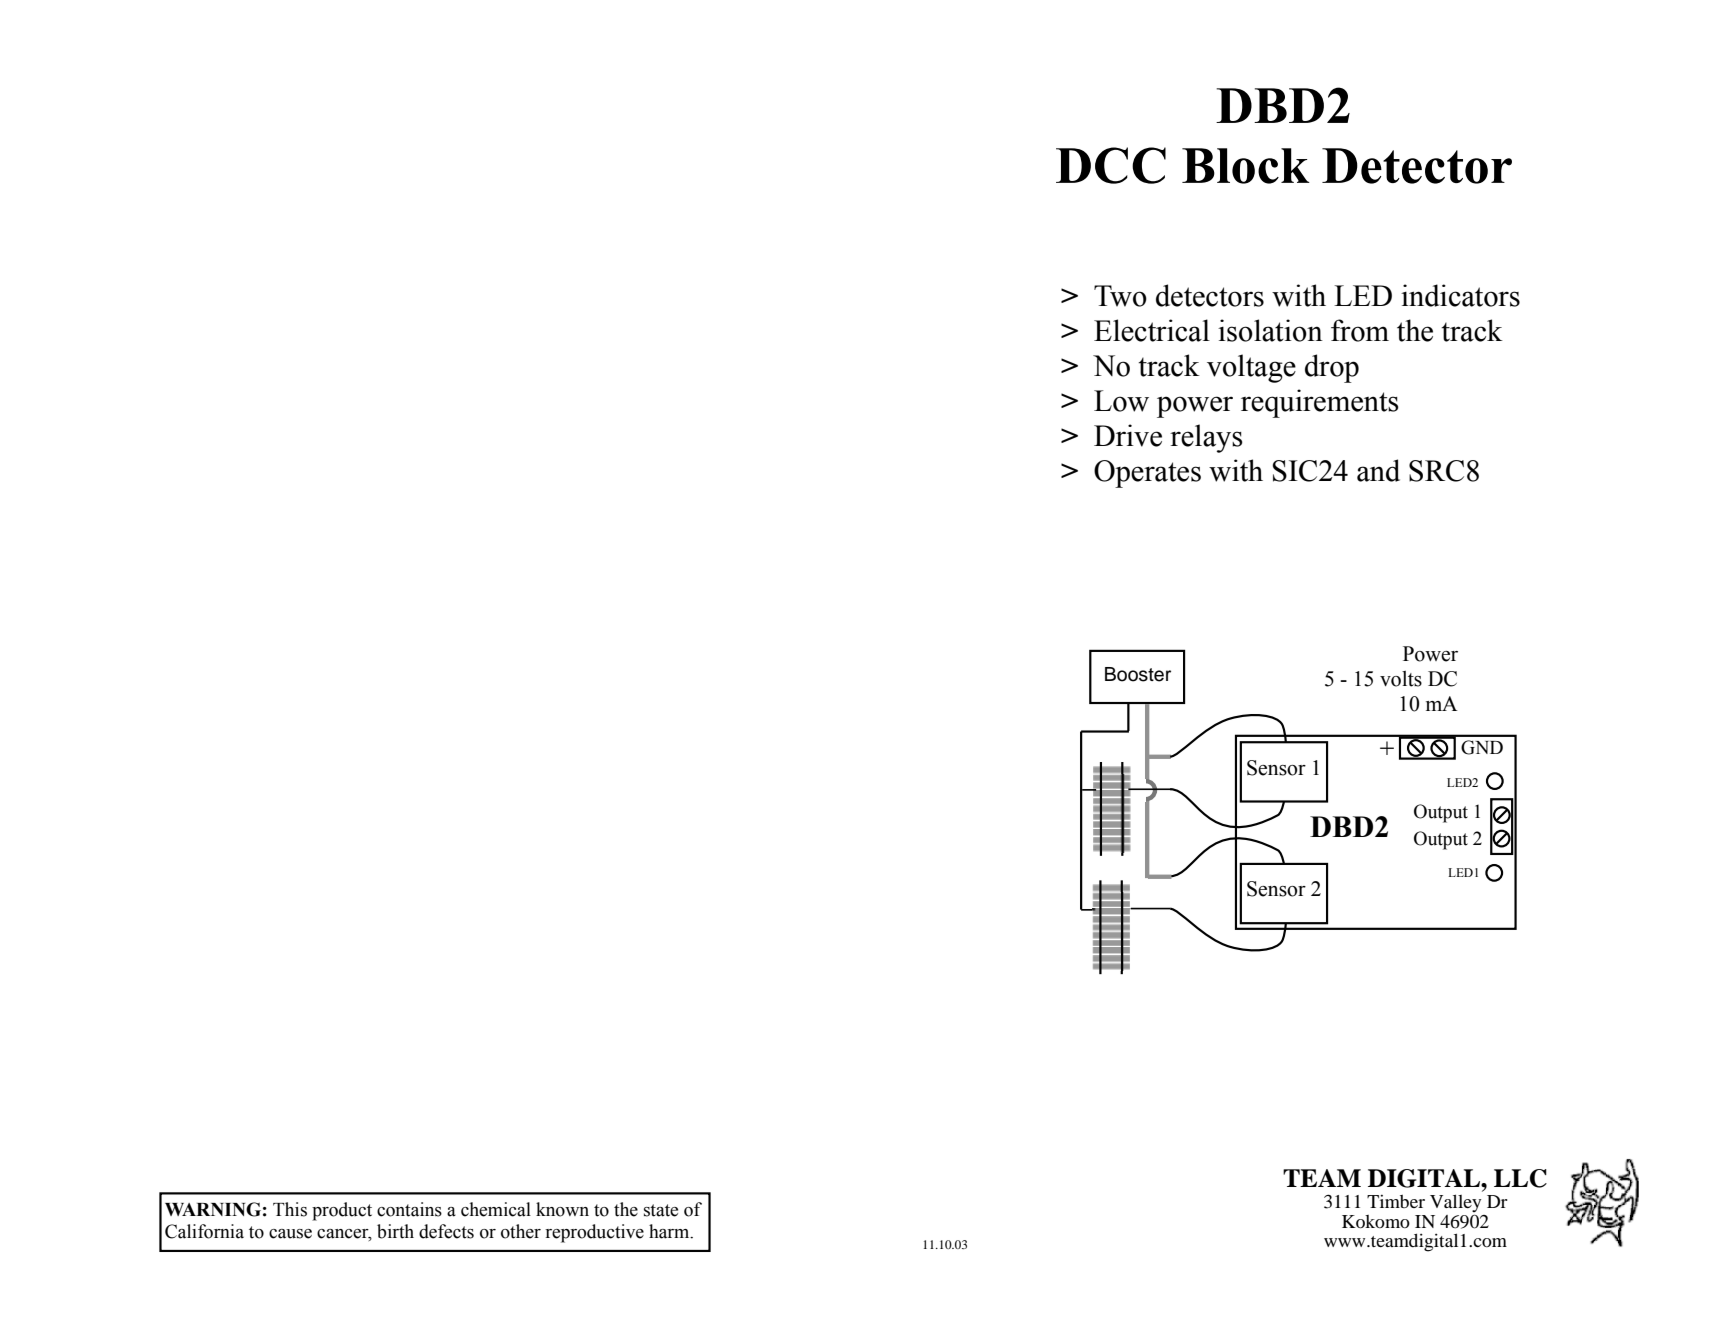 Image resolution: width=1720 pixels, height=1329 pixels. I want to click on Two, so click(1120, 296).
